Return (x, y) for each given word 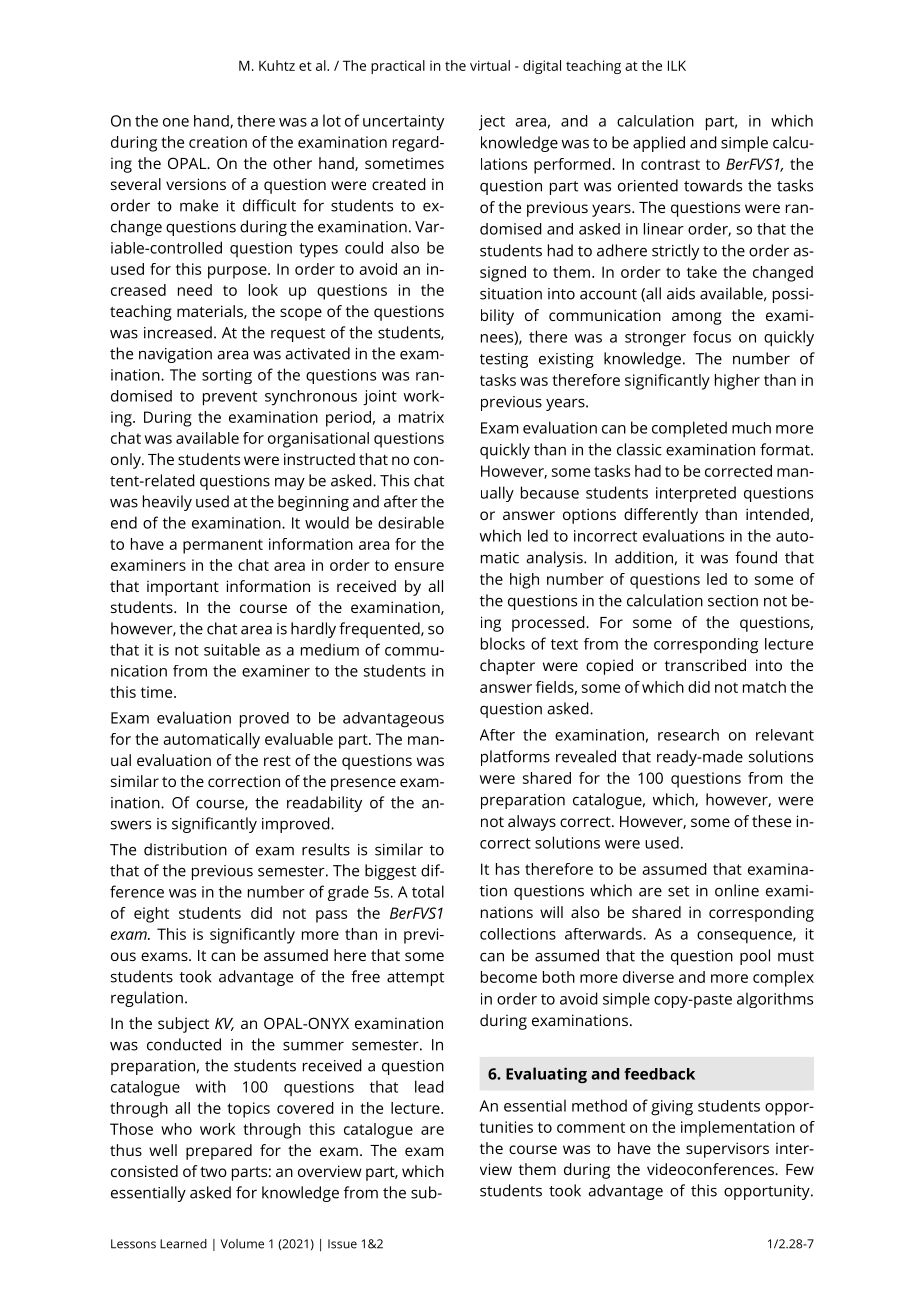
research (688, 735)
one (176, 122)
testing (504, 360)
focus (712, 337)
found (756, 557)
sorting (227, 376)
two (213, 1171)
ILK (677, 65)
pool (755, 957)
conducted (184, 1044)
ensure (419, 566)
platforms (515, 758)
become (509, 977)
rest (277, 760)
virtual (490, 65)
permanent (223, 546)
